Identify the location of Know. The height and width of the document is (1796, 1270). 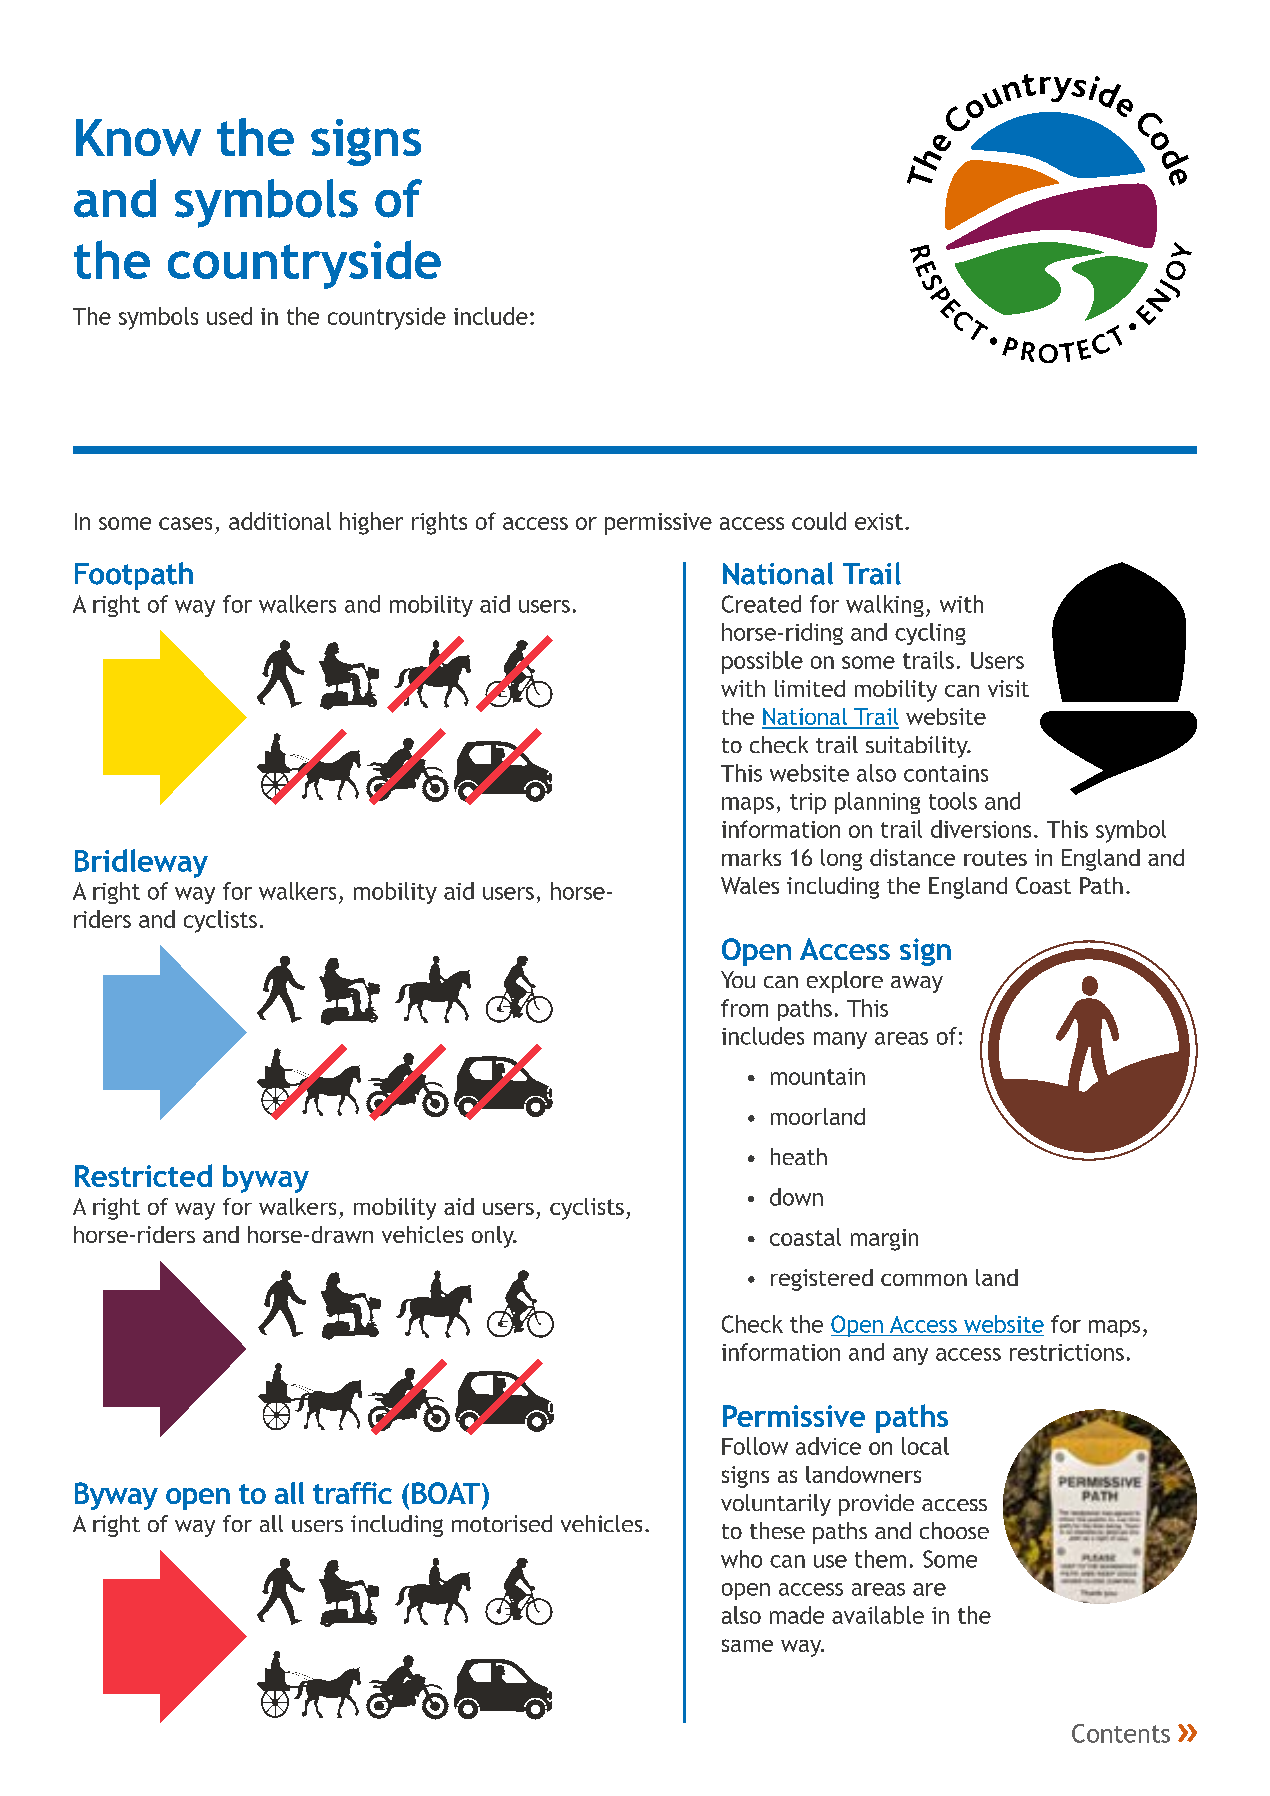
(138, 137).
